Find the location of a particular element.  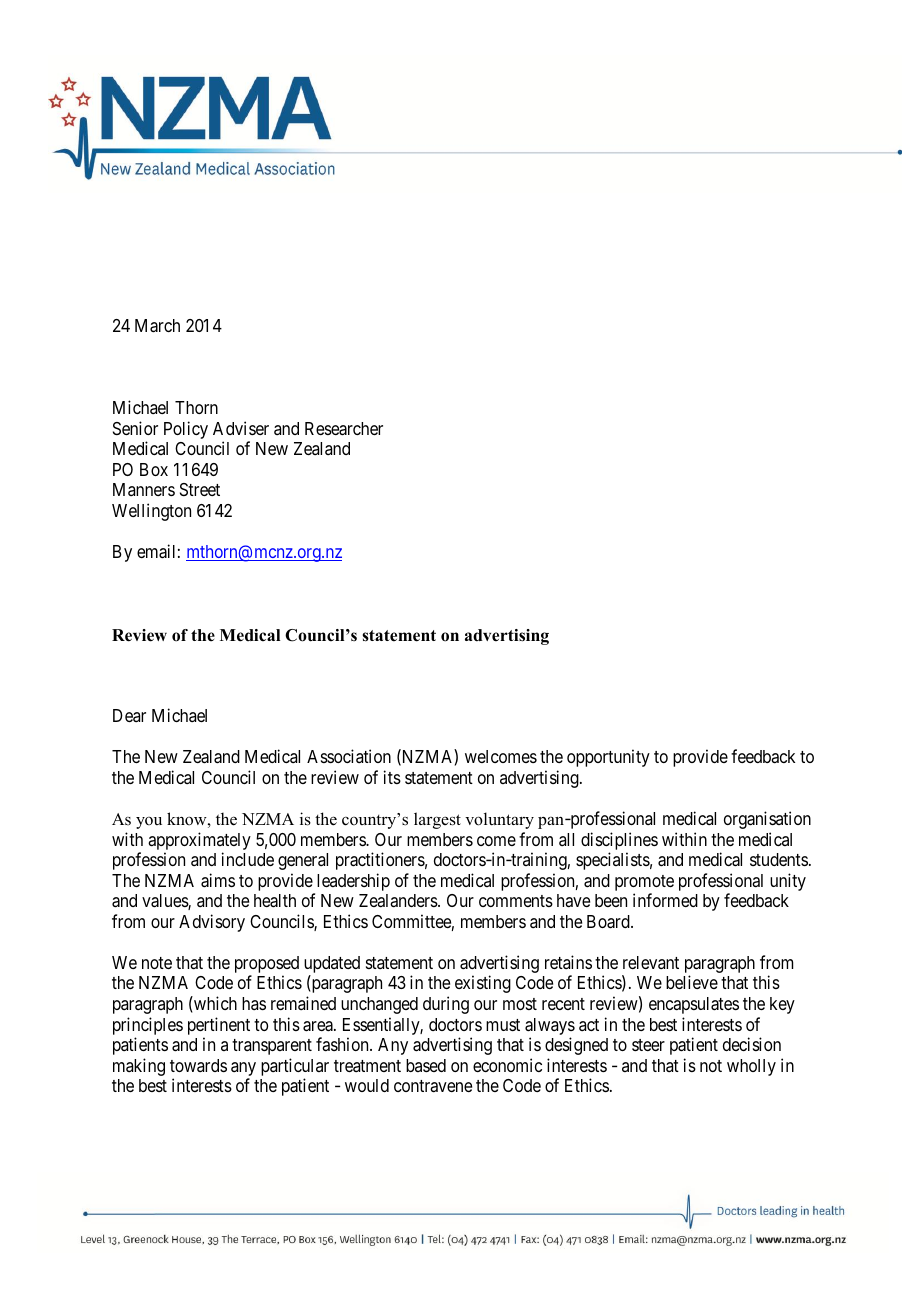

disciplines is located at coordinates (619, 841).
